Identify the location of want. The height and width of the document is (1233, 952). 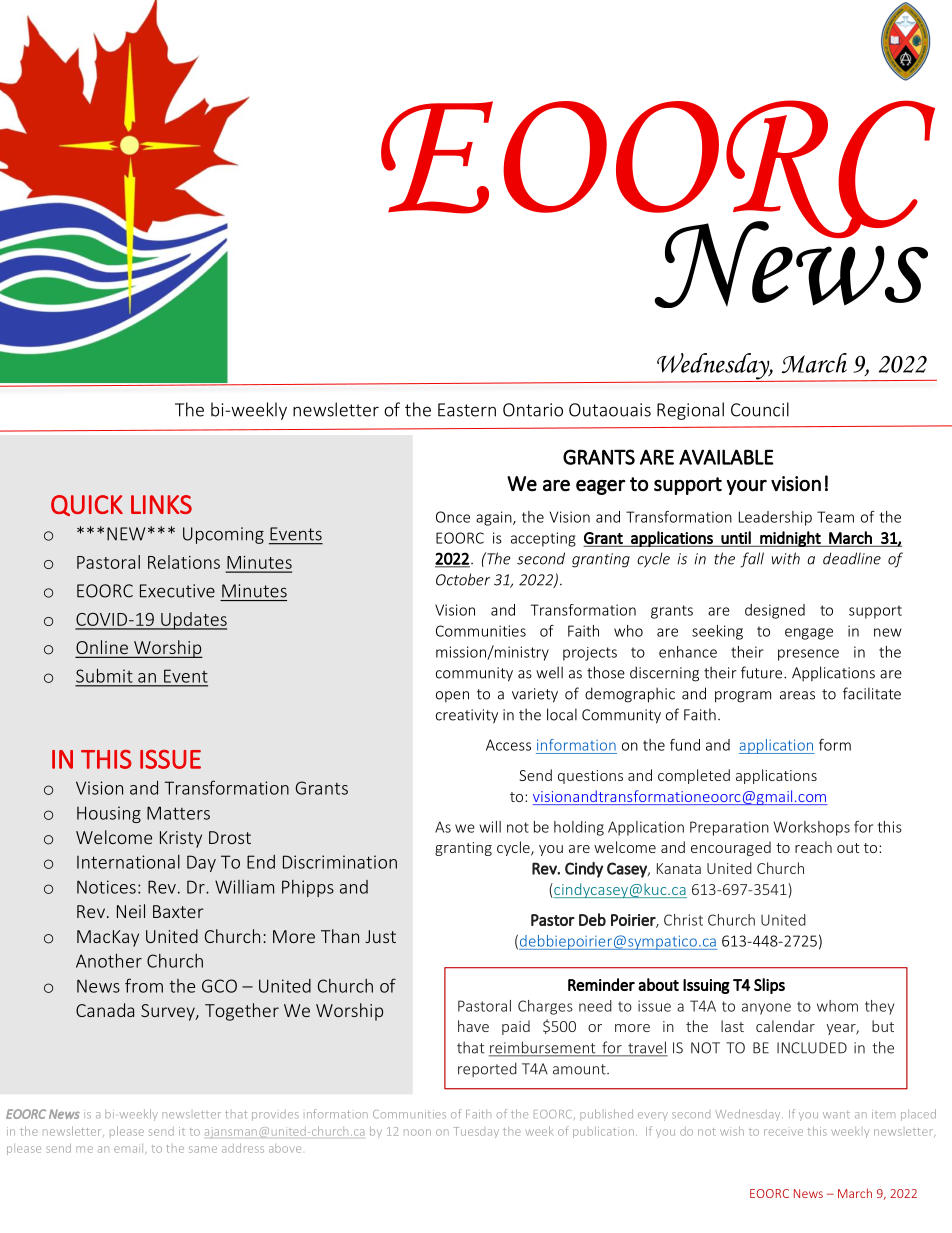
(836, 1115).
